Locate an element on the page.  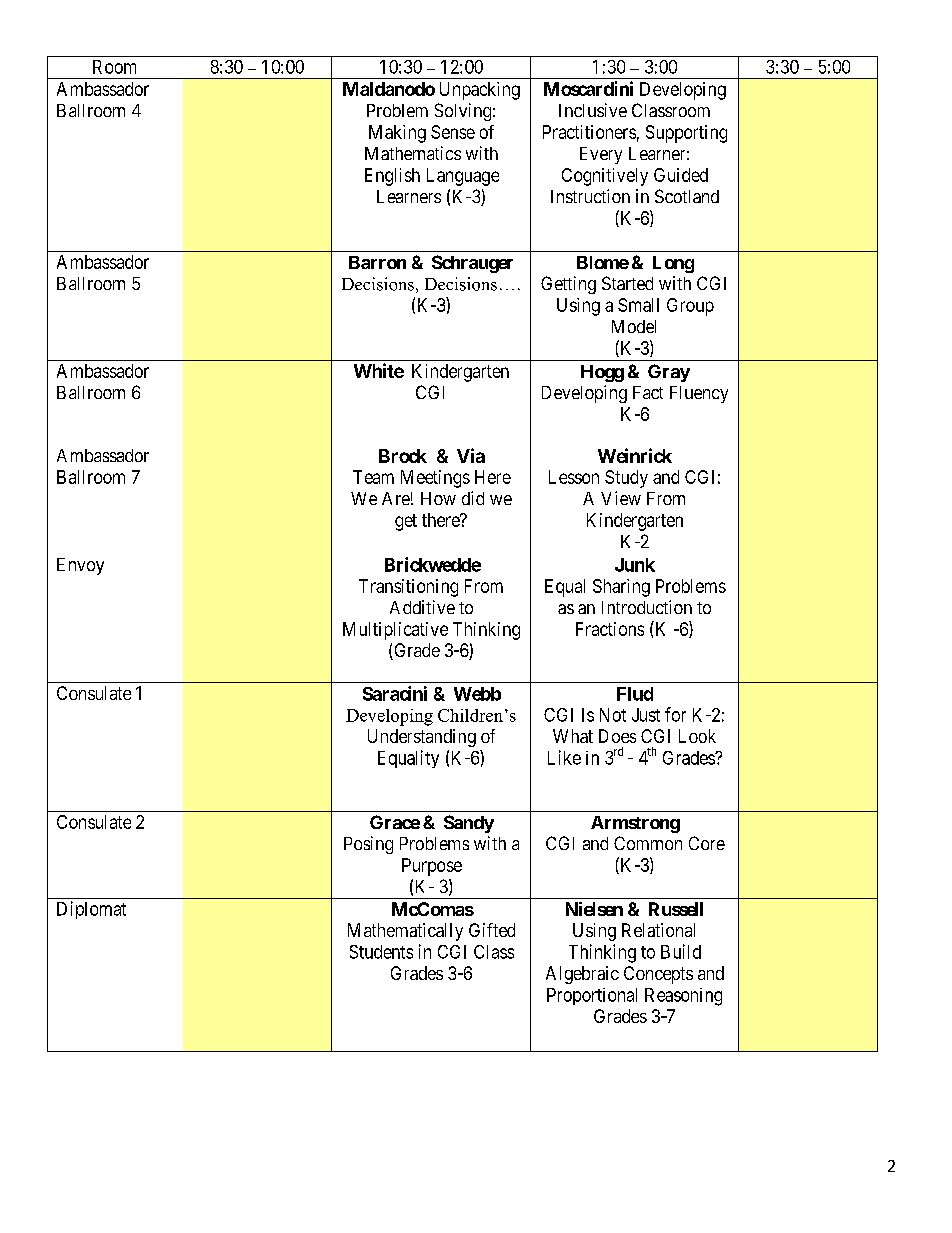
Understanding is located at coordinates (422, 738).
